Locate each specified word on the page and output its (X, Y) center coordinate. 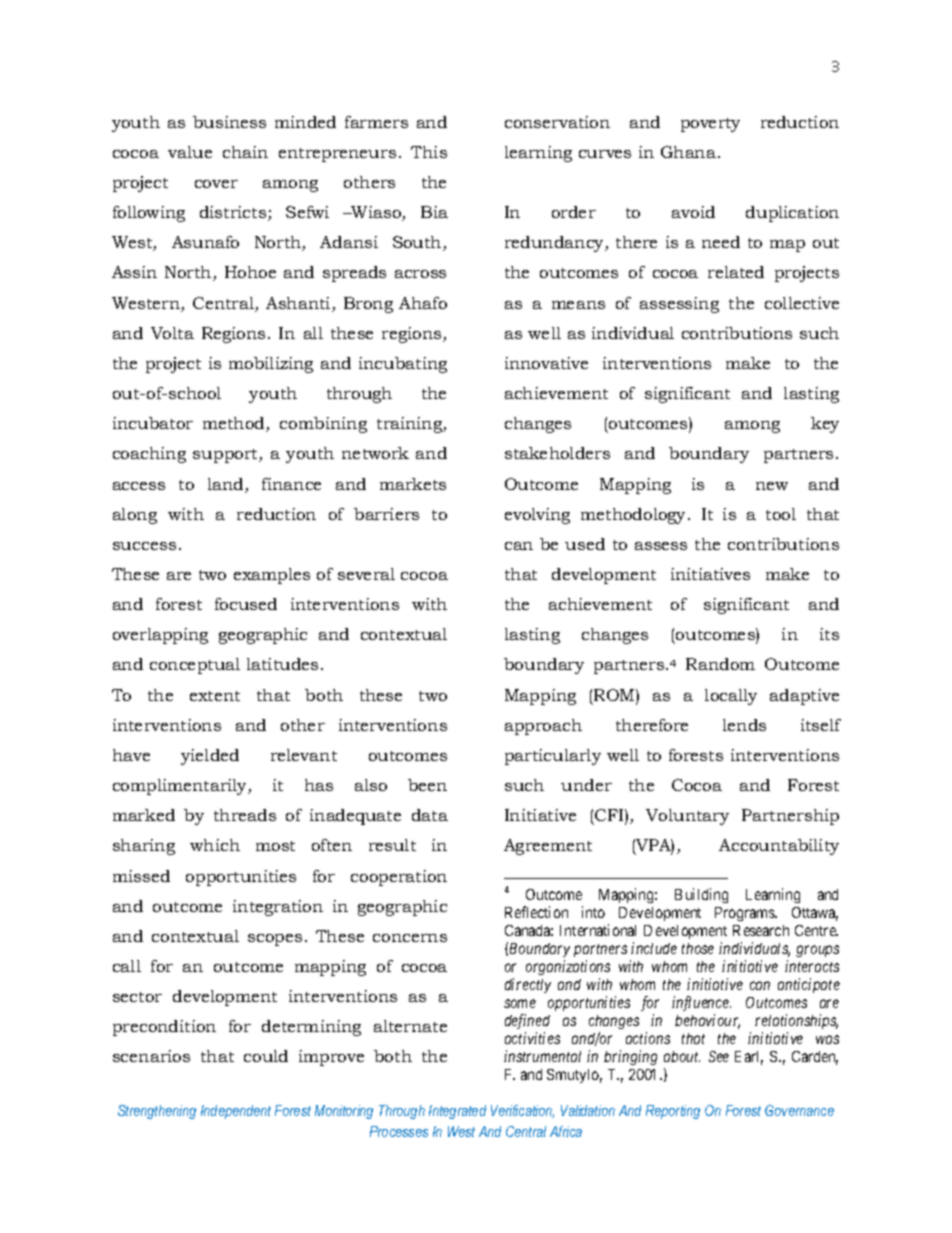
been (427, 785)
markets (413, 484)
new (772, 486)
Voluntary (687, 817)
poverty (710, 125)
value (190, 152)
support (226, 456)
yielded (210, 757)
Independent (236, 1112)
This (429, 152)
